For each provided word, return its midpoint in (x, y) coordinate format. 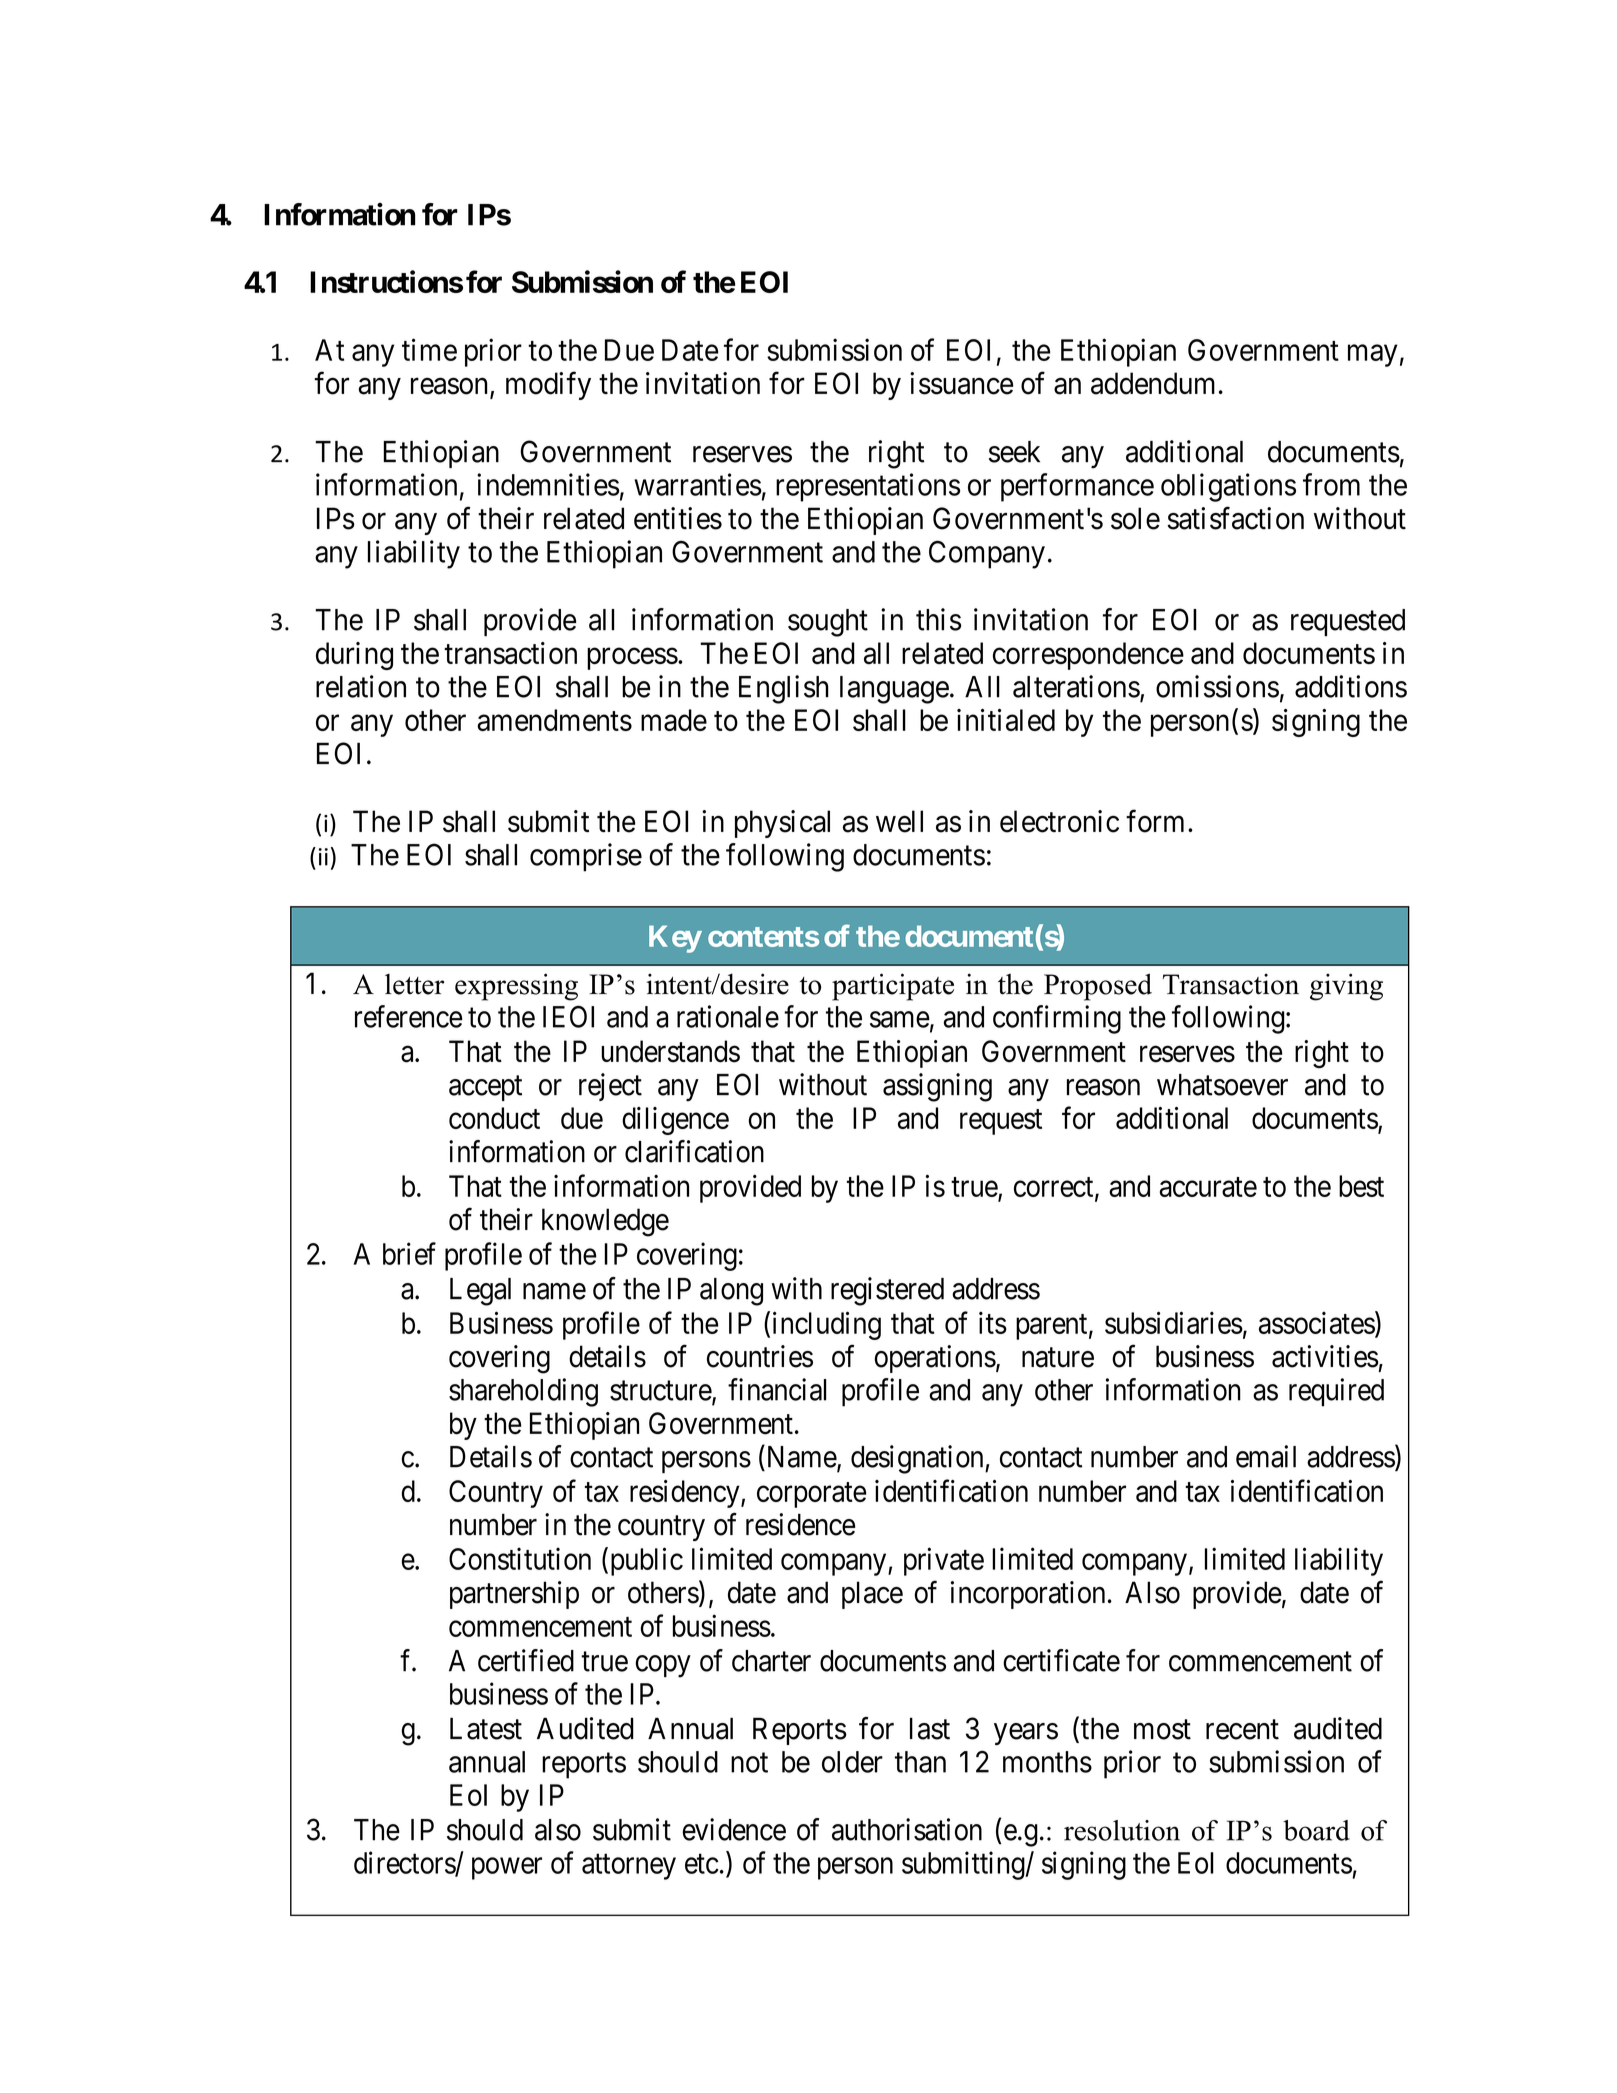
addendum (1153, 383)
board (1316, 1830)
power (507, 1869)
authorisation (907, 1829)
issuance (961, 383)
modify (548, 386)
